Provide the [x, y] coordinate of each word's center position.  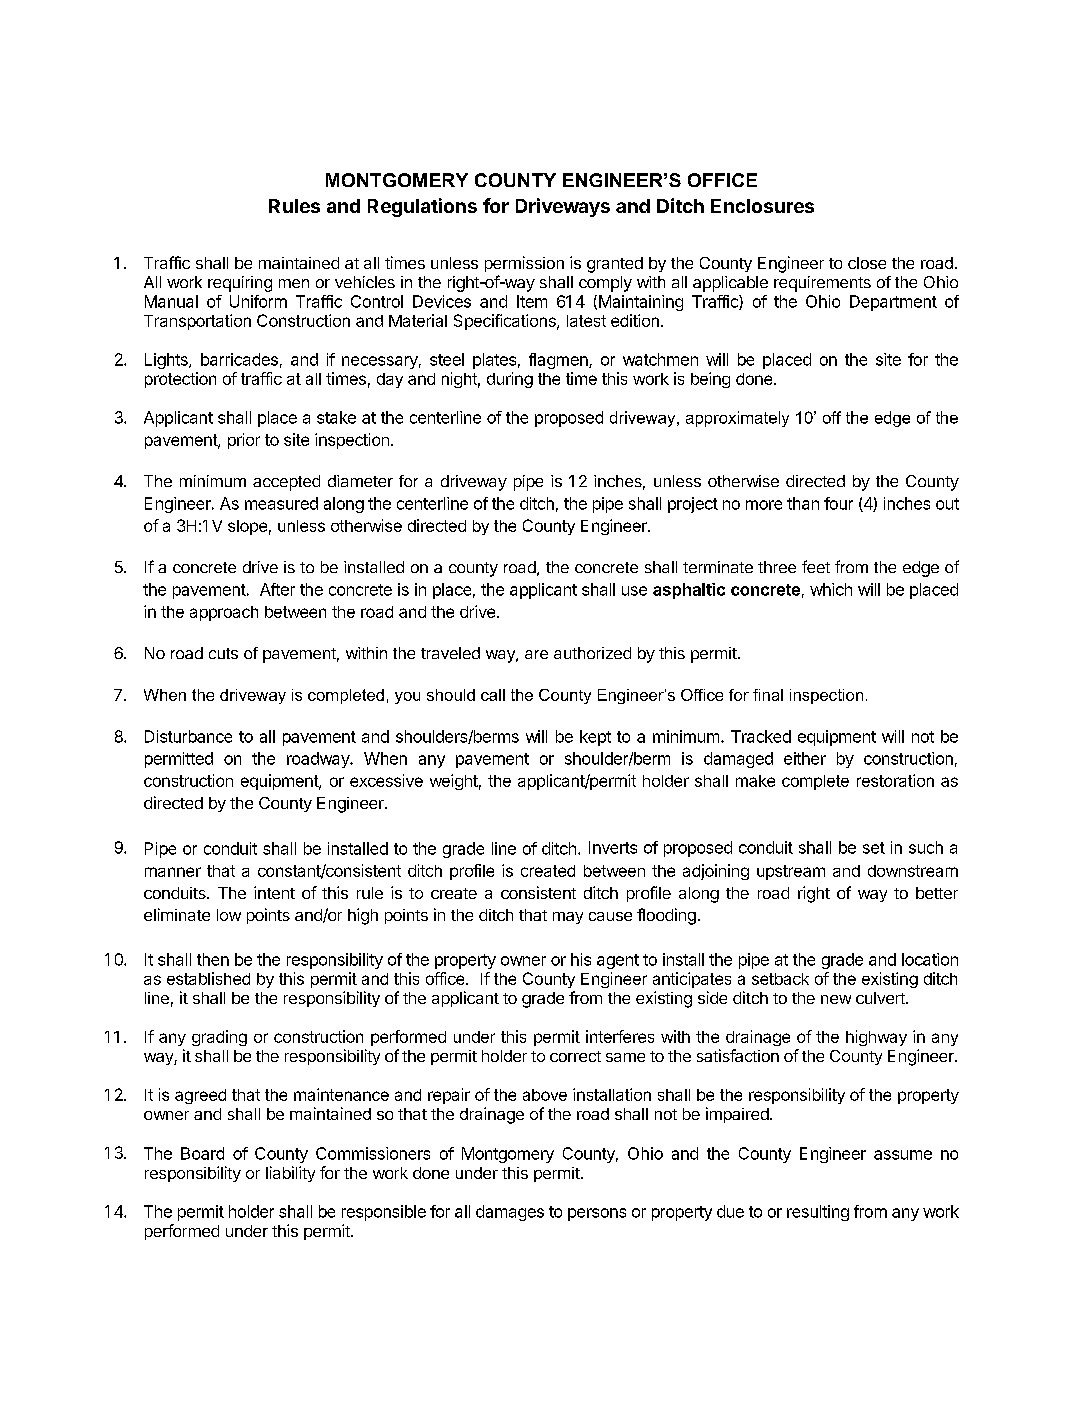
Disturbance [188, 736]
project [693, 505]
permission [524, 264]
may [568, 918]
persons [597, 1214]
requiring [240, 284]
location [930, 959]
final [768, 695]
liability [290, 1174]
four [838, 503]
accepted [286, 483]
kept [595, 738]
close [867, 263]
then [213, 959]
